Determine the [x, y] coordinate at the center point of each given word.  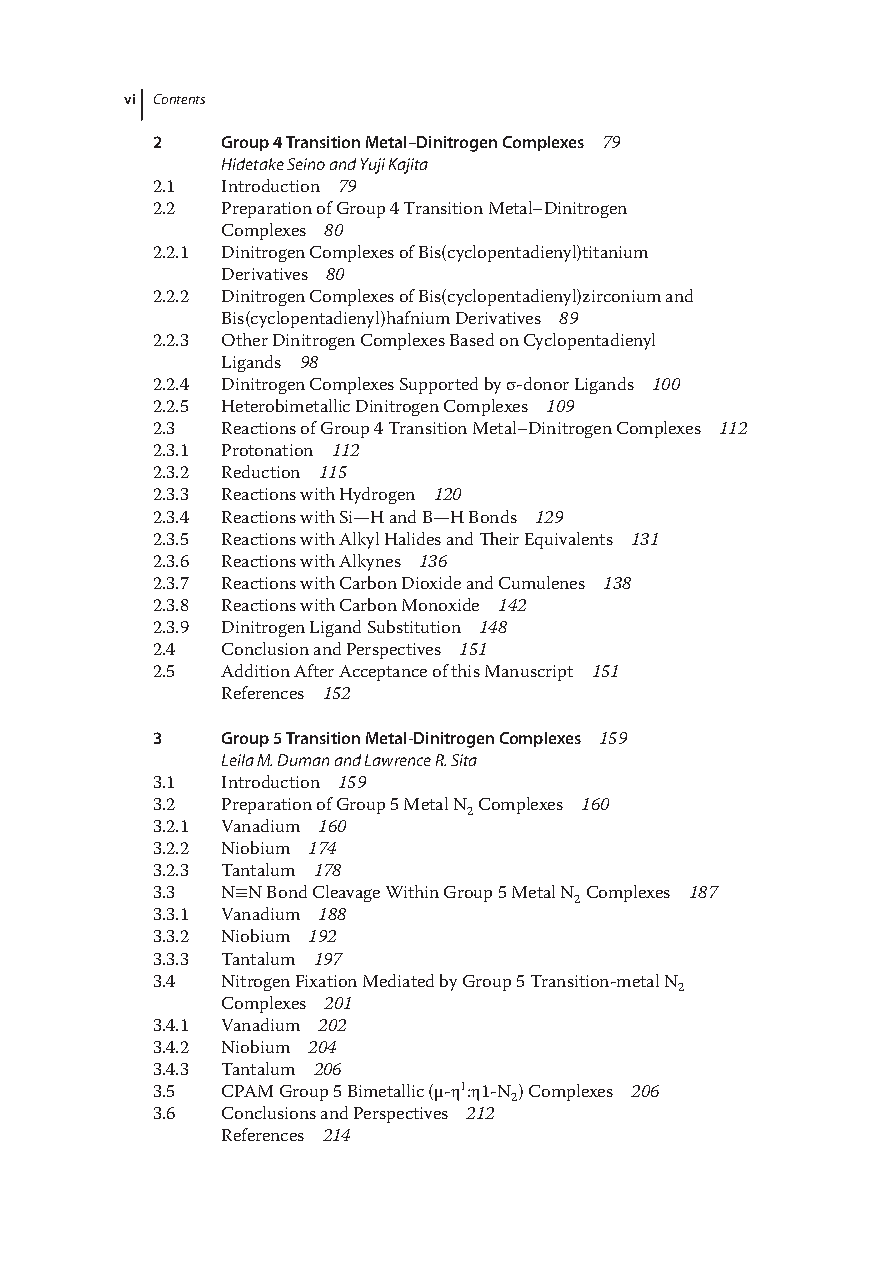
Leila [238, 760]
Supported [439, 385]
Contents [179, 99]
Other [245, 339]
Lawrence [398, 760]
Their [499, 538]
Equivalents [569, 540]
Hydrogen [377, 495]
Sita [464, 760]
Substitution [414, 626]
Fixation [326, 981]
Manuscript [529, 673]
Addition [255, 670]
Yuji [373, 166]
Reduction [261, 471]
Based [472, 339]
